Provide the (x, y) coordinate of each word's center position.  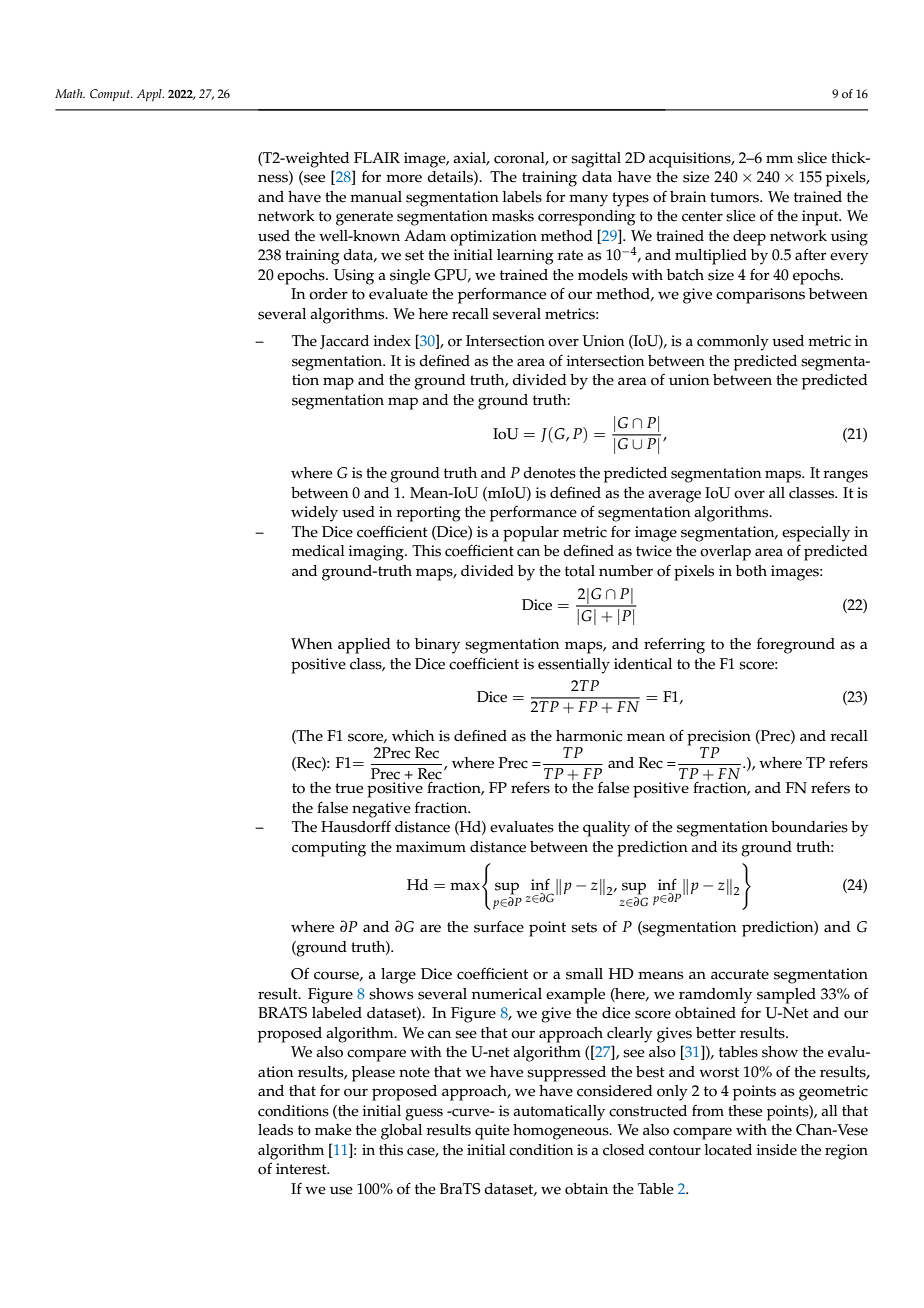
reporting (428, 514)
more (404, 178)
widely (314, 514)
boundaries (809, 827)
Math (70, 93)
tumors (735, 197)
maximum (431, 846)
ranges (845, 476)
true (349, 788)
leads (275, 1130)
